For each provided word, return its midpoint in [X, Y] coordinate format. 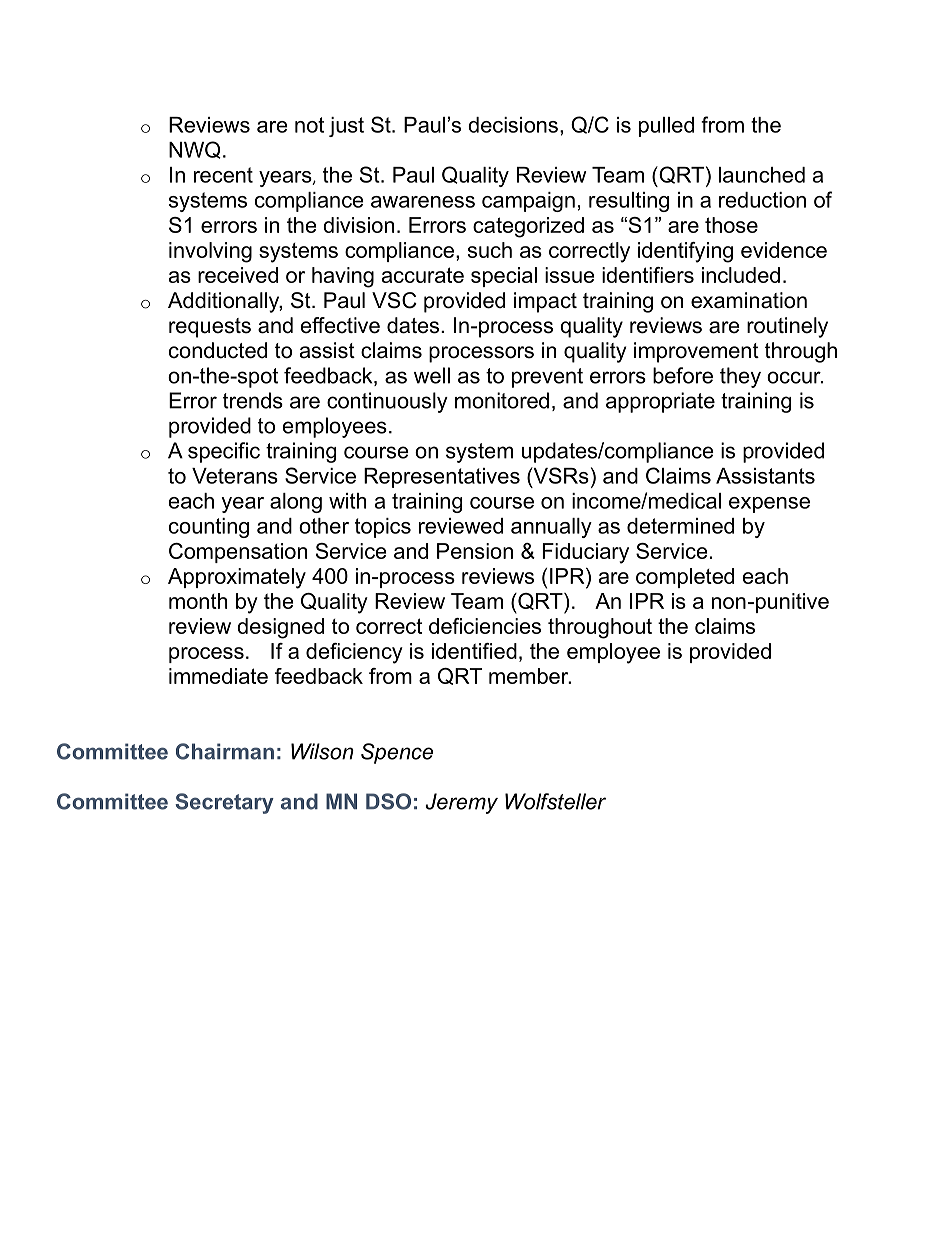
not [309, 125]
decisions [513, 125]
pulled [666, 127]
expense [769, 505]
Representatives [442, 478]
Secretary [224, 803]
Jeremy [461, 803]
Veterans [235, 476]
